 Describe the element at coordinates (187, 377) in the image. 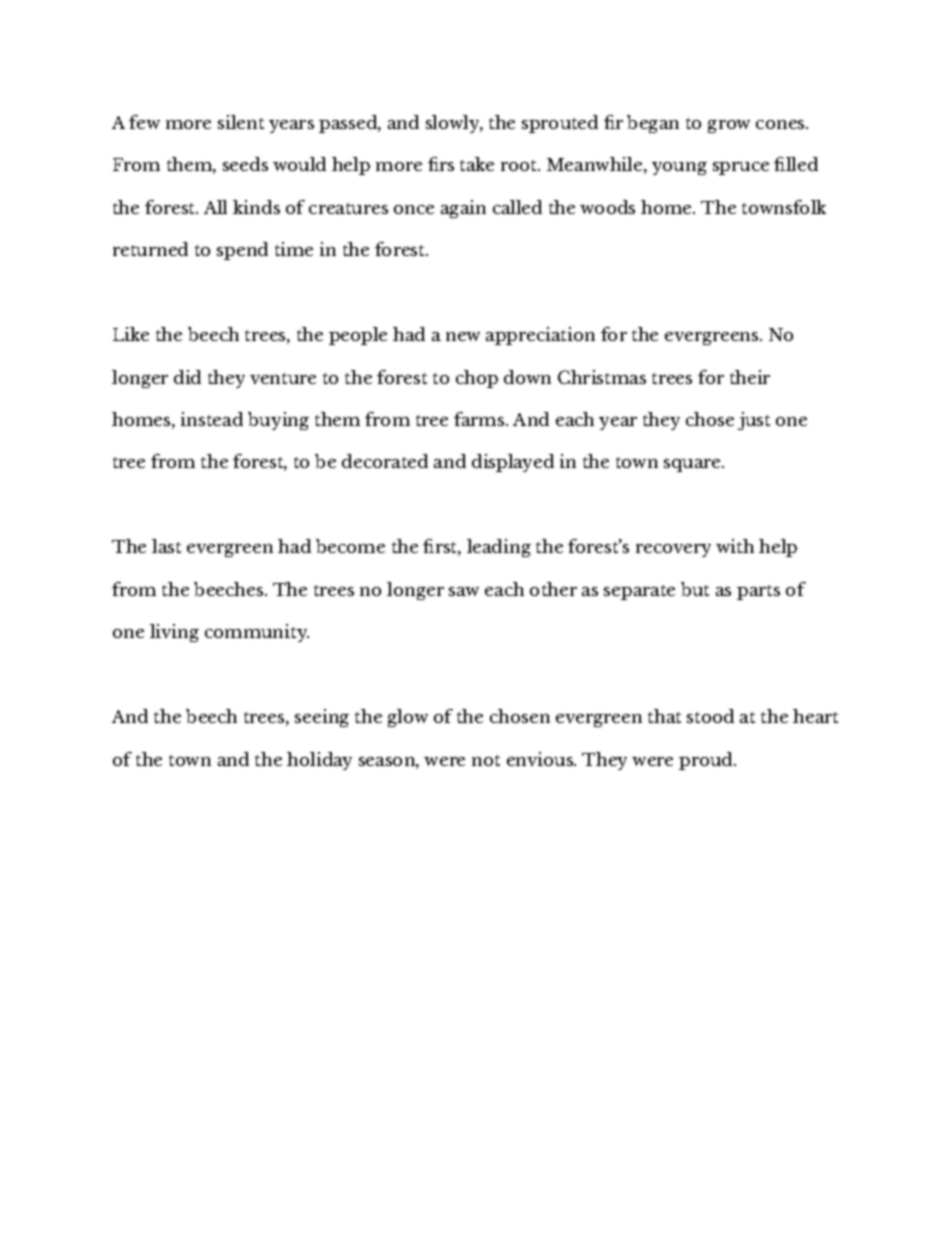

I see `did` at that location.
